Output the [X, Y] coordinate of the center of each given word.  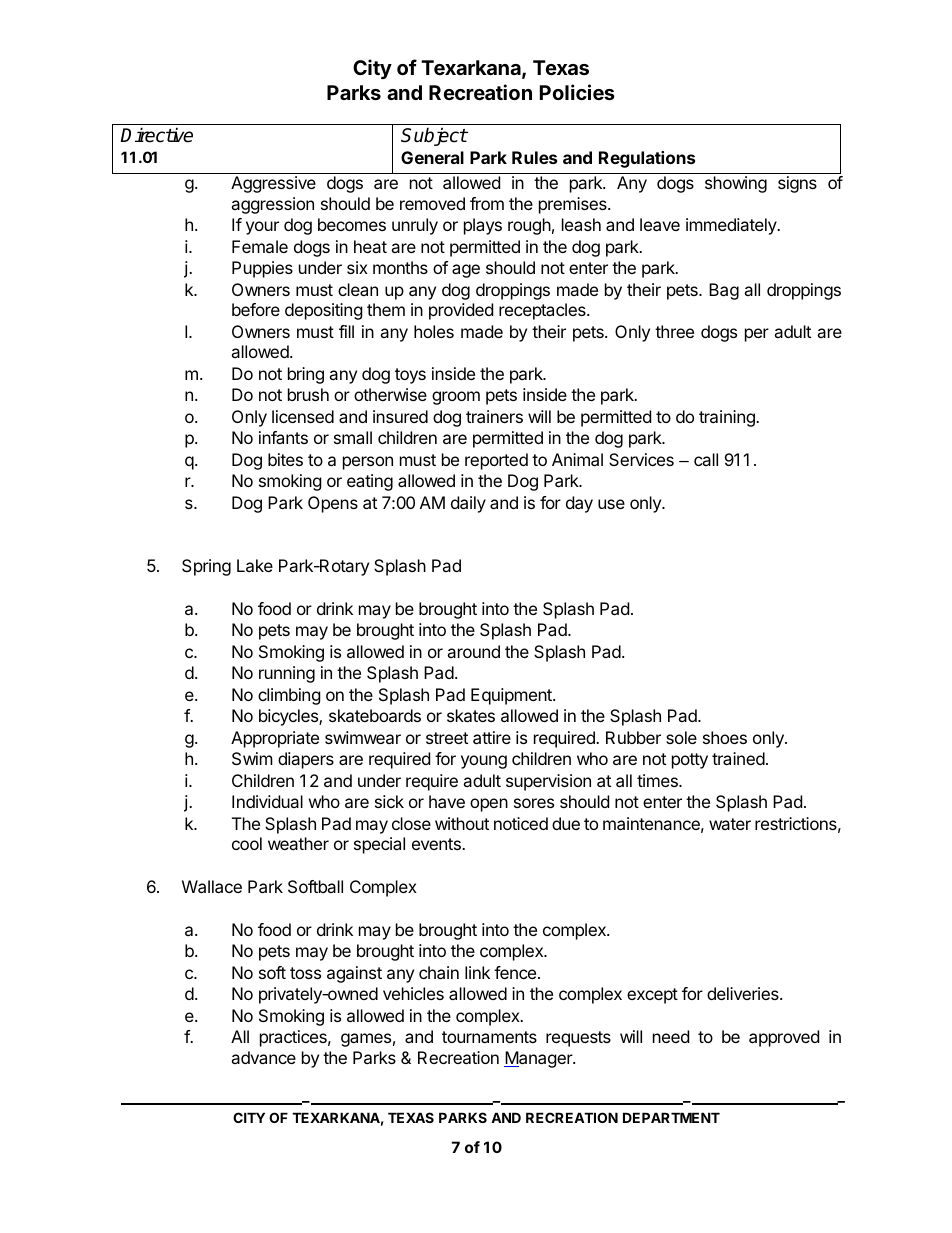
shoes [725, 737]
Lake [255, 565]
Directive [156, 135]
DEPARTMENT [671, 1117]
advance [263, 1057]
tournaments [489, 1037]
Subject [434, 136]
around [473, 651]
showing [736, 184]
